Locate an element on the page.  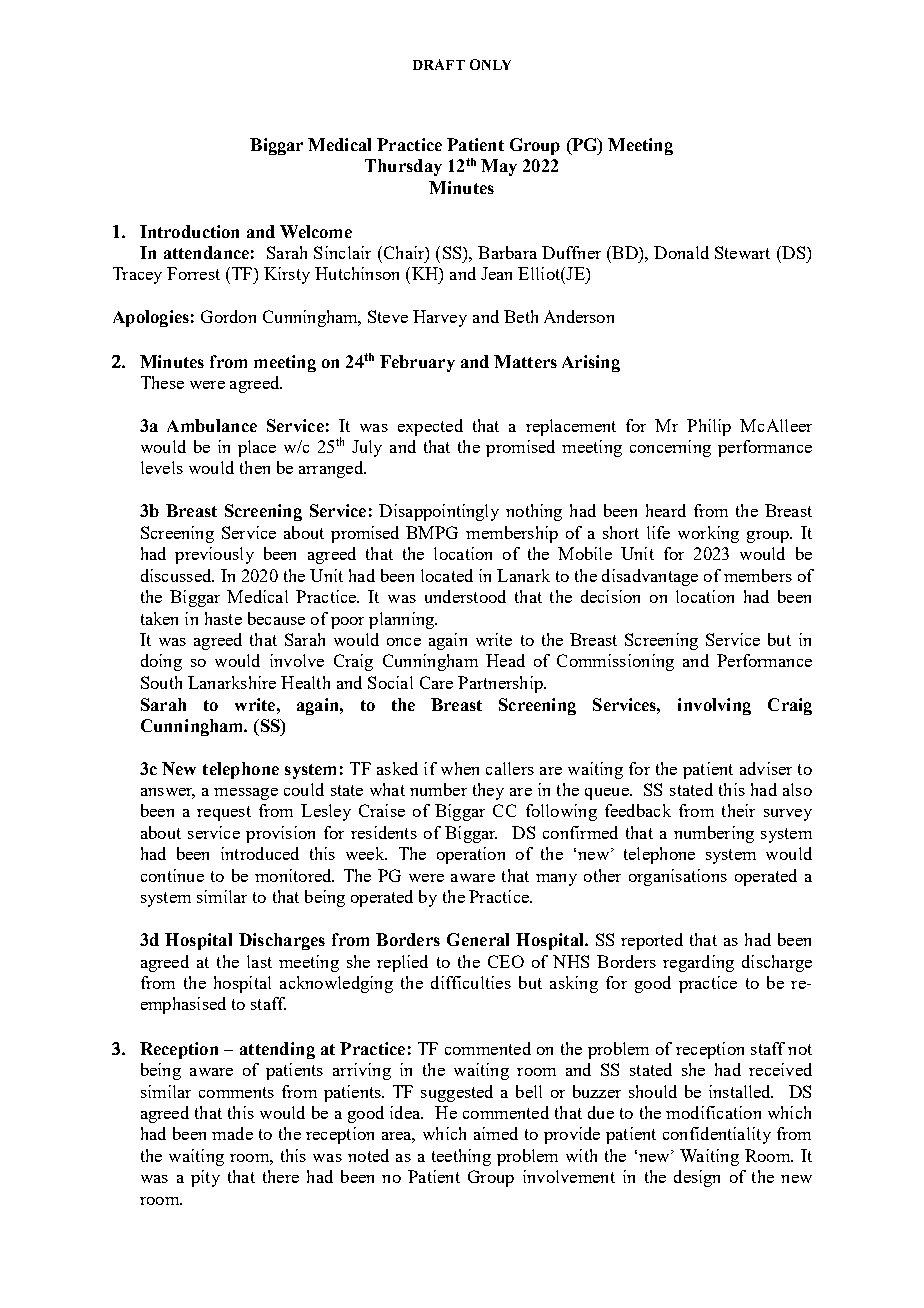
Introduction is located at coordinates (189, 231).
